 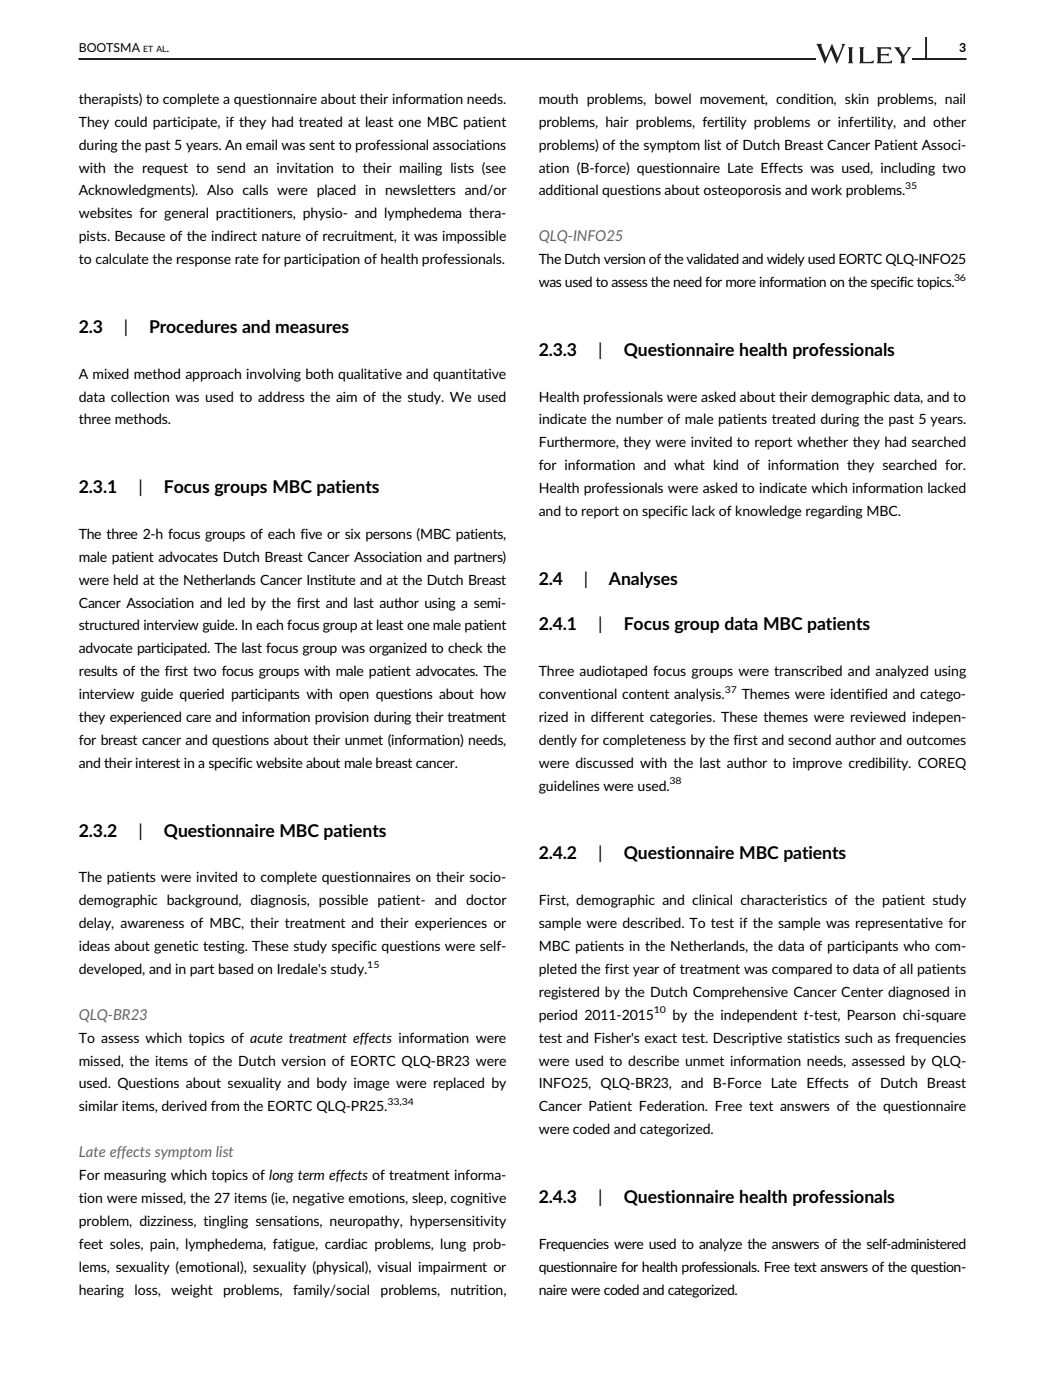 What do you see at coordinates (822, 441) in the screenshot?
I see `whether` at bounding box center [822, 441].
